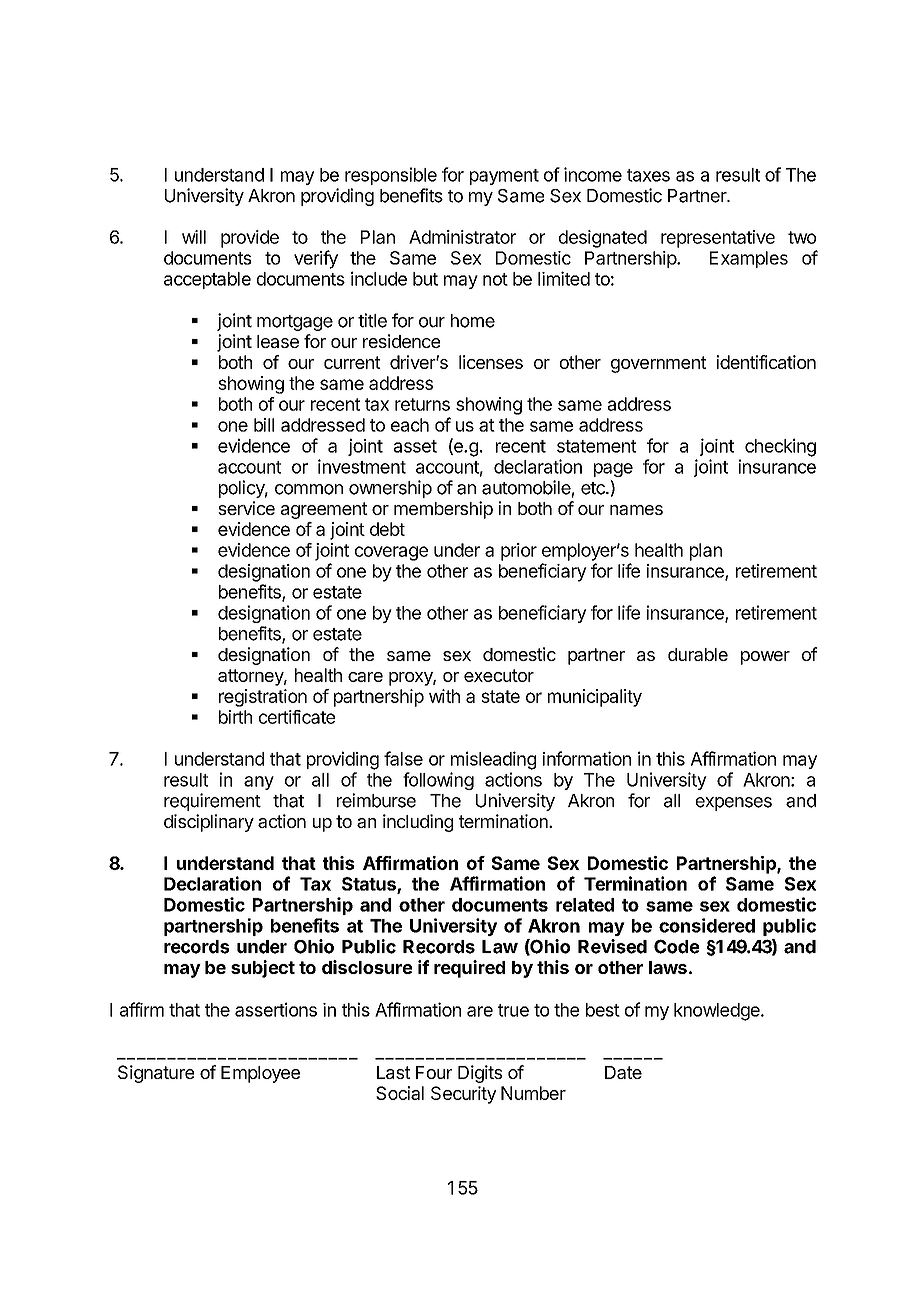 The height and width of the screenshot is (1308, 924). Describe the element at coordinates (636, 510) in the screenshot. I see `names` at that location.
